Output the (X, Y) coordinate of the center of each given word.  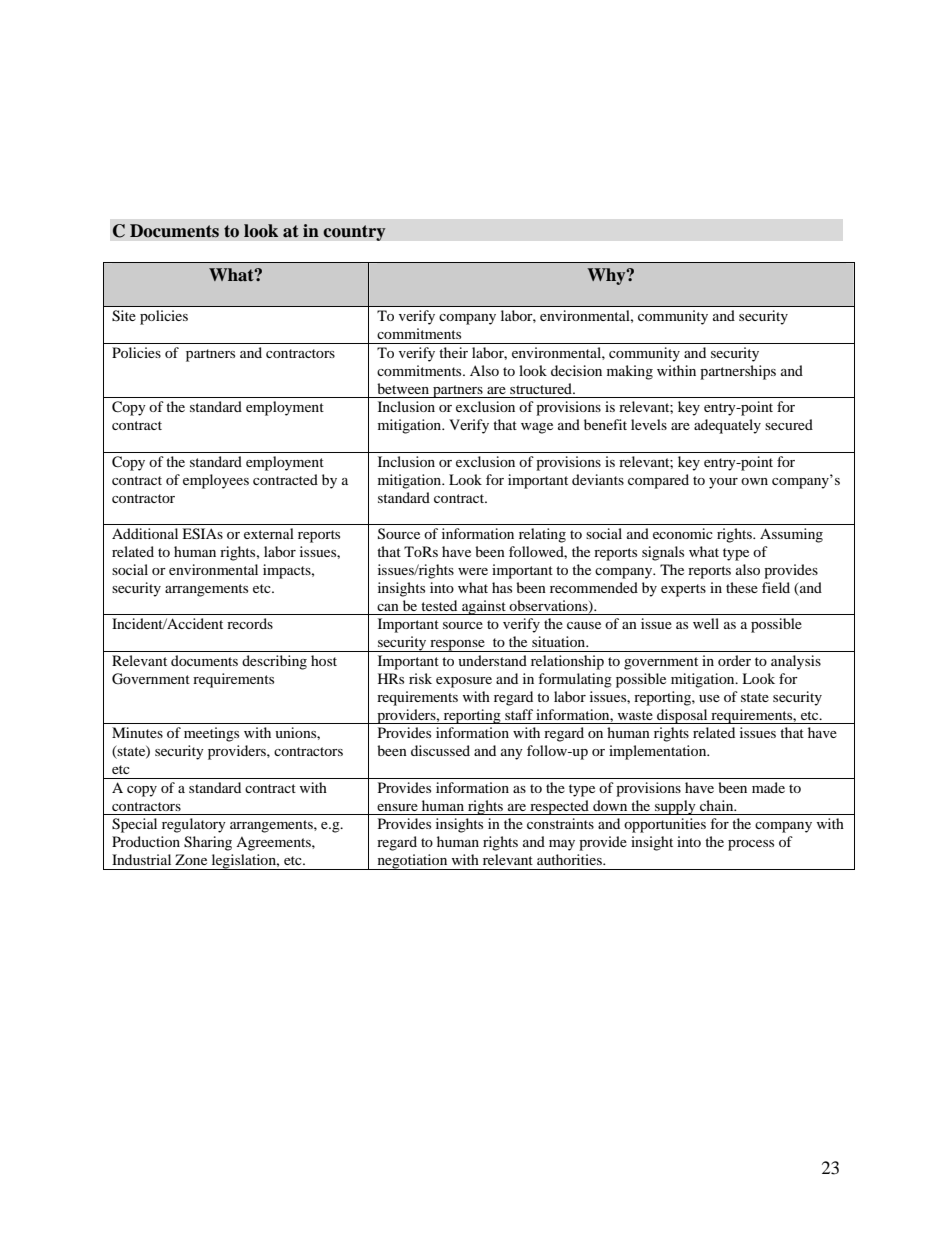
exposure (464, 682)
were (473, 571)
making (630, 372)
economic (683, 533)
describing (274, 662)
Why (608, 276)
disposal (682, 716)
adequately (727, 426)
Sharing (208, 843)
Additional (145, 533)
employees (216, 481)
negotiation (412, 862)
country (354, 233)
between (403, 388)
